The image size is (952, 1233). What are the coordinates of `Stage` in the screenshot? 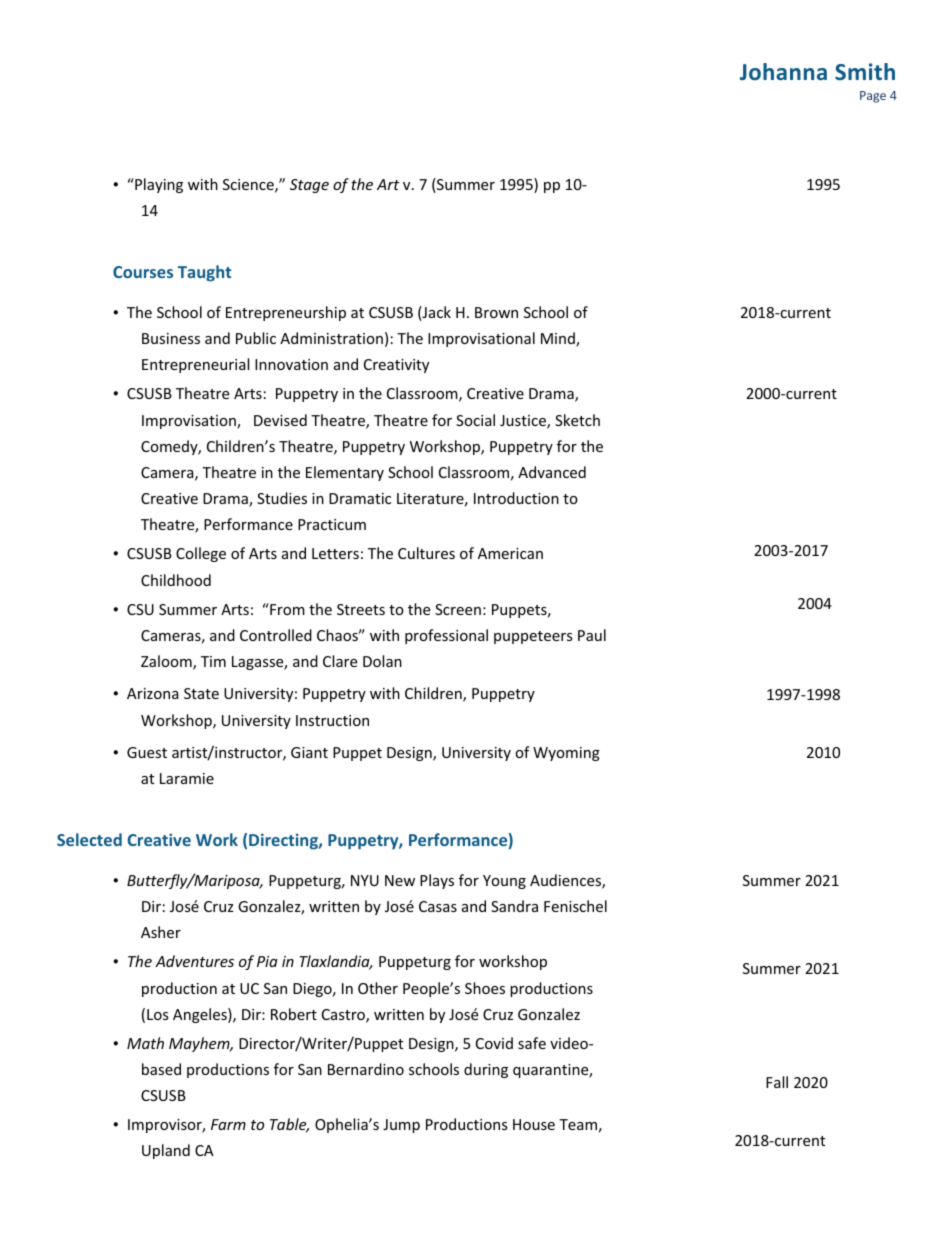 It's located at (309, 186).
